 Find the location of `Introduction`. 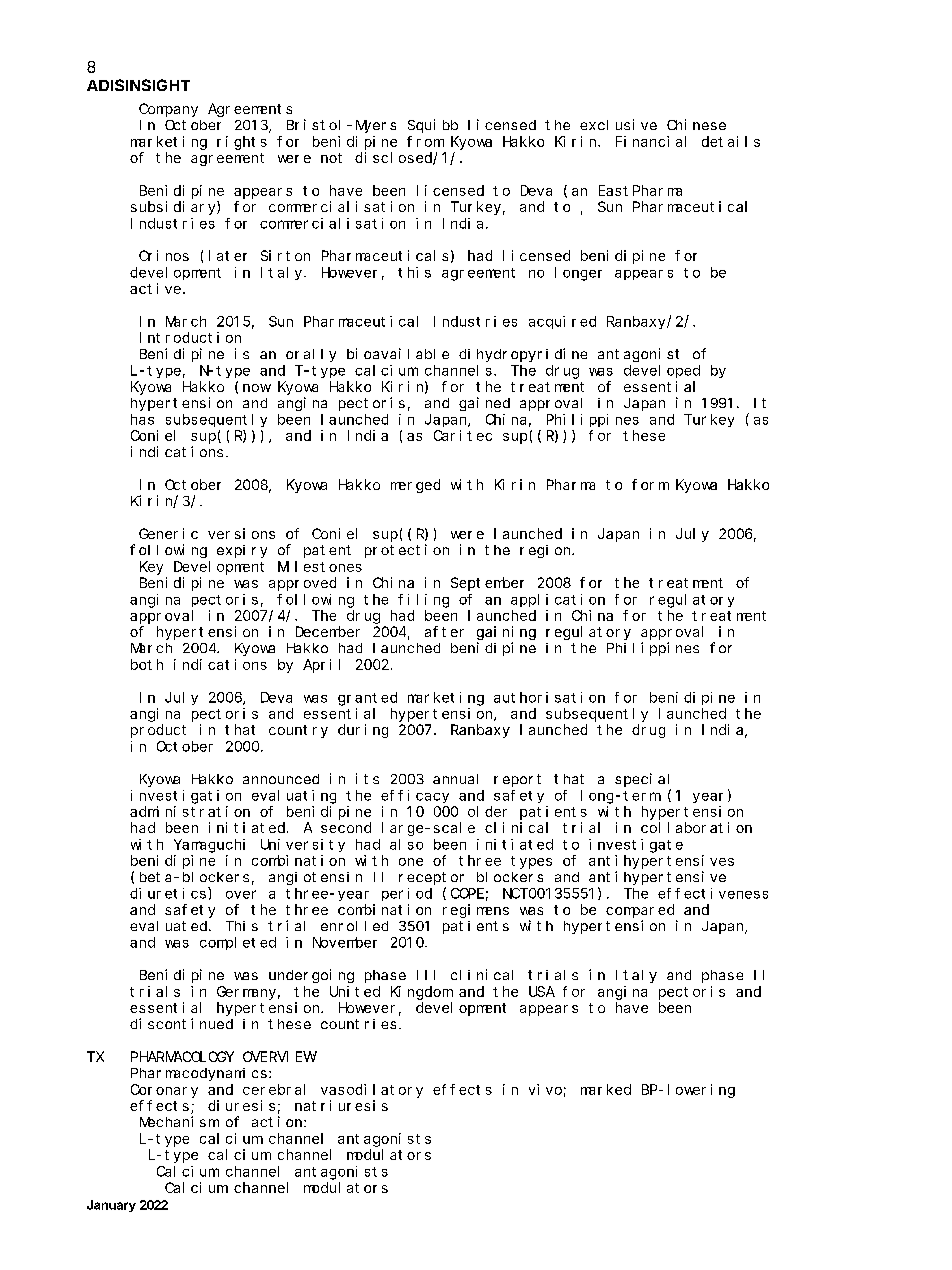

Introduction is located at coordinates (190, 337).
